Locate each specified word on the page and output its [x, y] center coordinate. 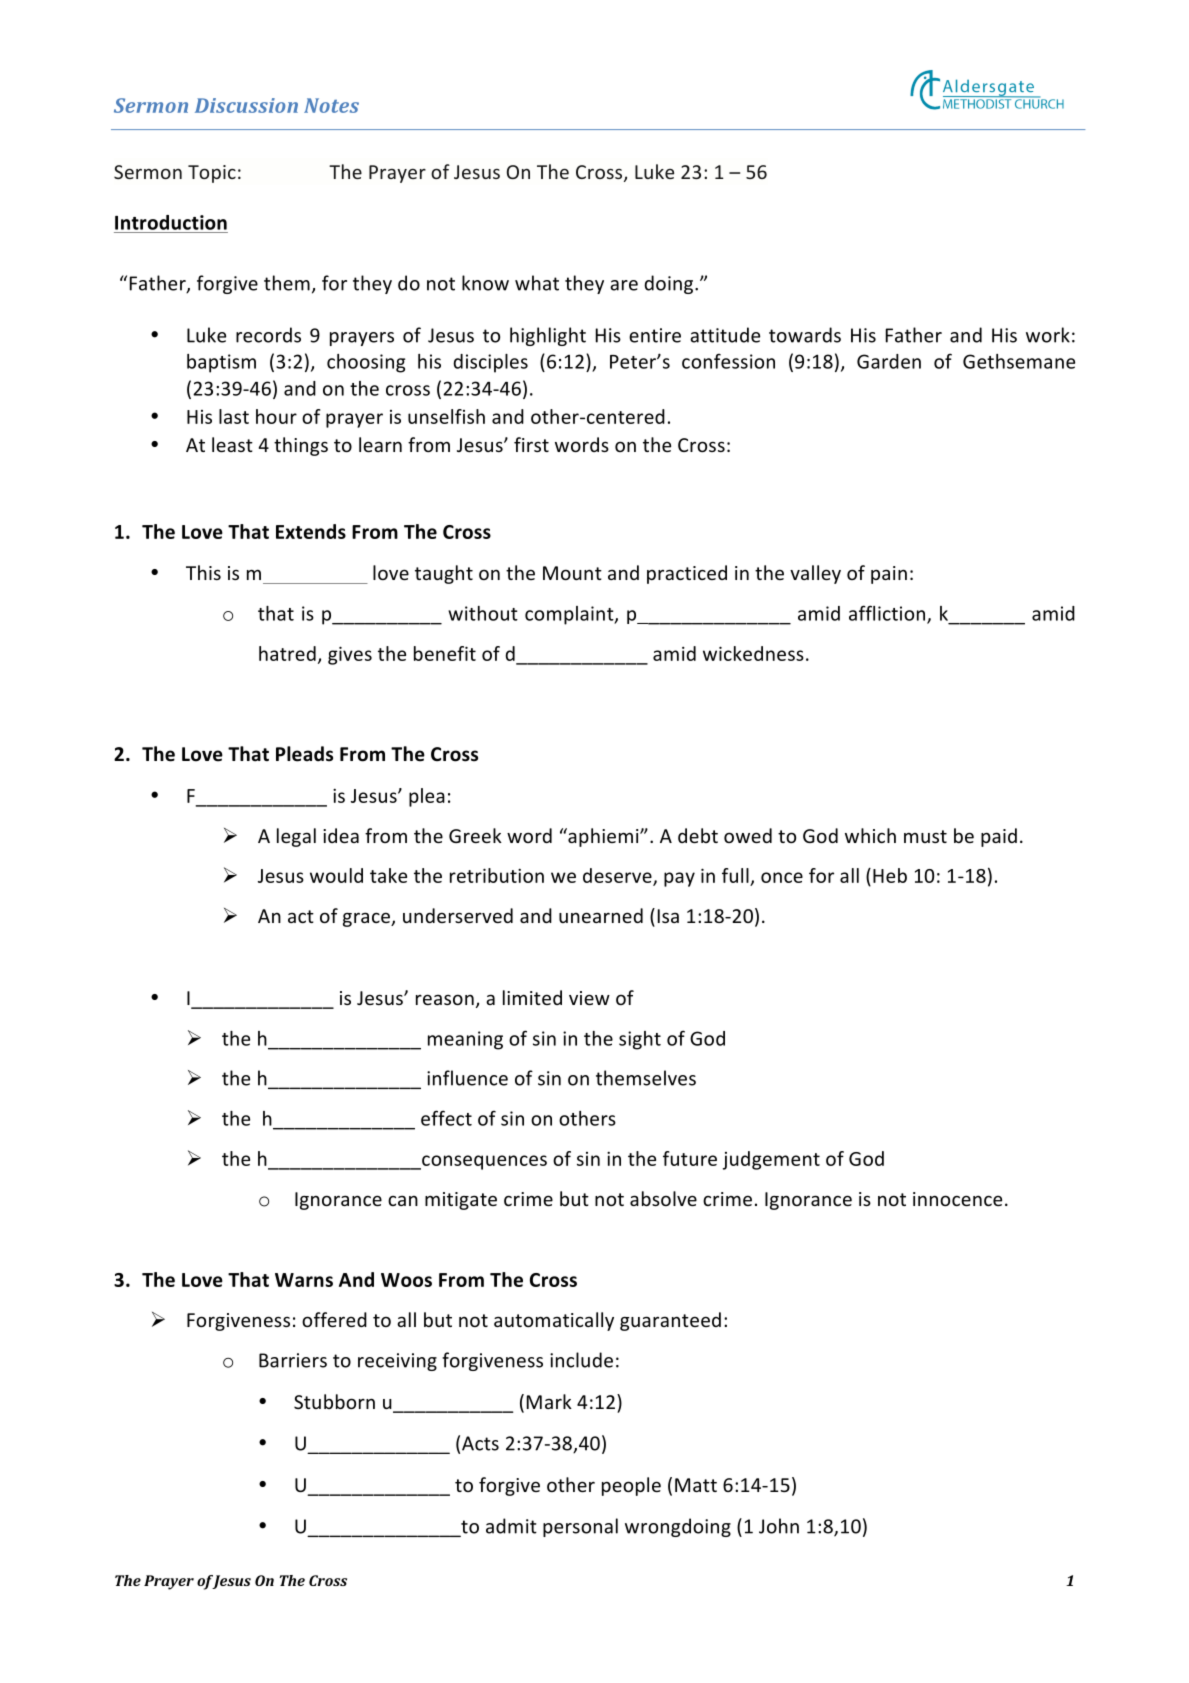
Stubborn [334, 1401]
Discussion [246, 105]
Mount [572, 573]
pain [889, 575]
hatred [287, 653]
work [1048, 335]
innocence [957, 1199]
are [624, 285]
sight [640, 1040]
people [631, 1486]
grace [367, 919]
